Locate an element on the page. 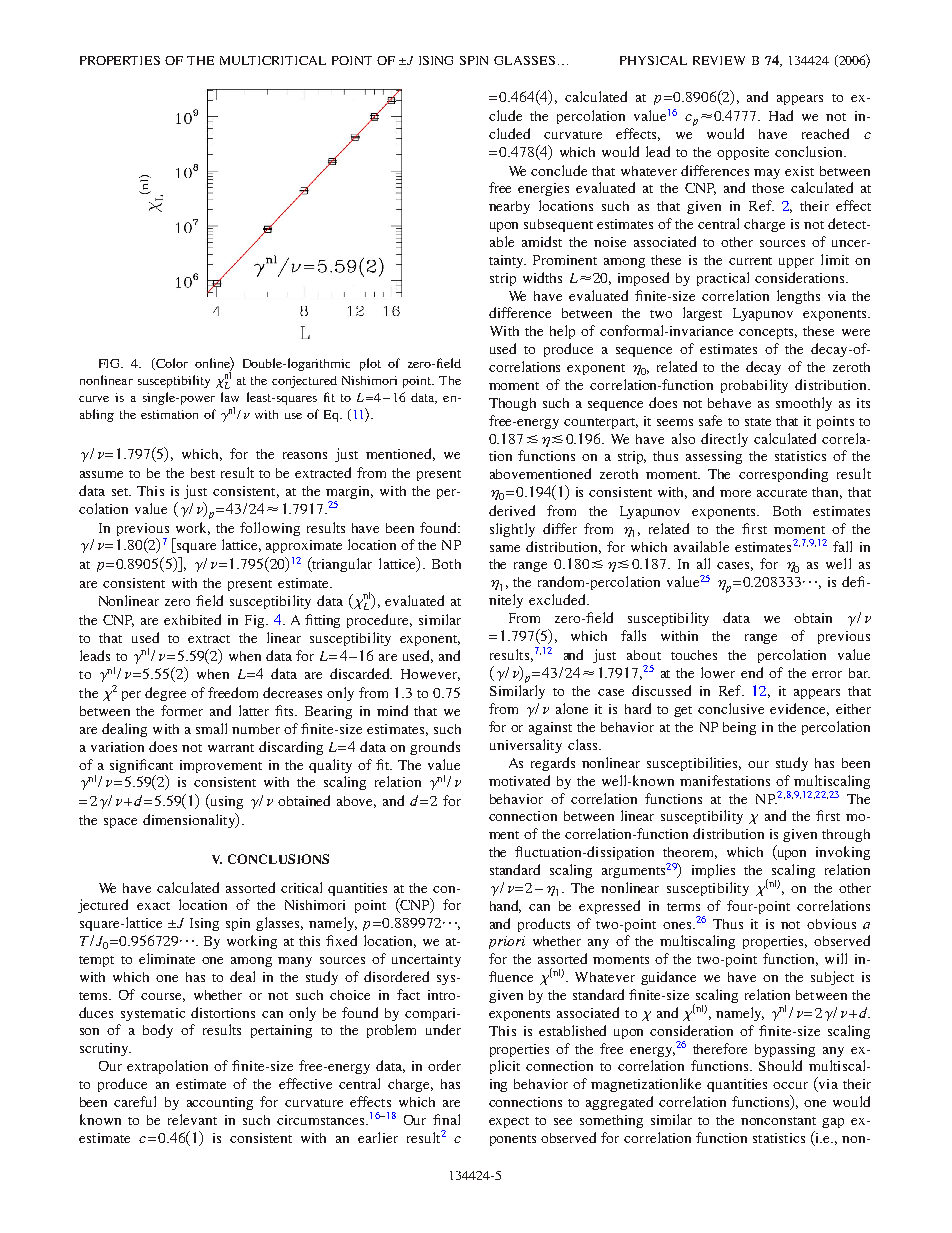 The height and width of the document is (1233, 952). energies is located at coordinates (543, 189).
